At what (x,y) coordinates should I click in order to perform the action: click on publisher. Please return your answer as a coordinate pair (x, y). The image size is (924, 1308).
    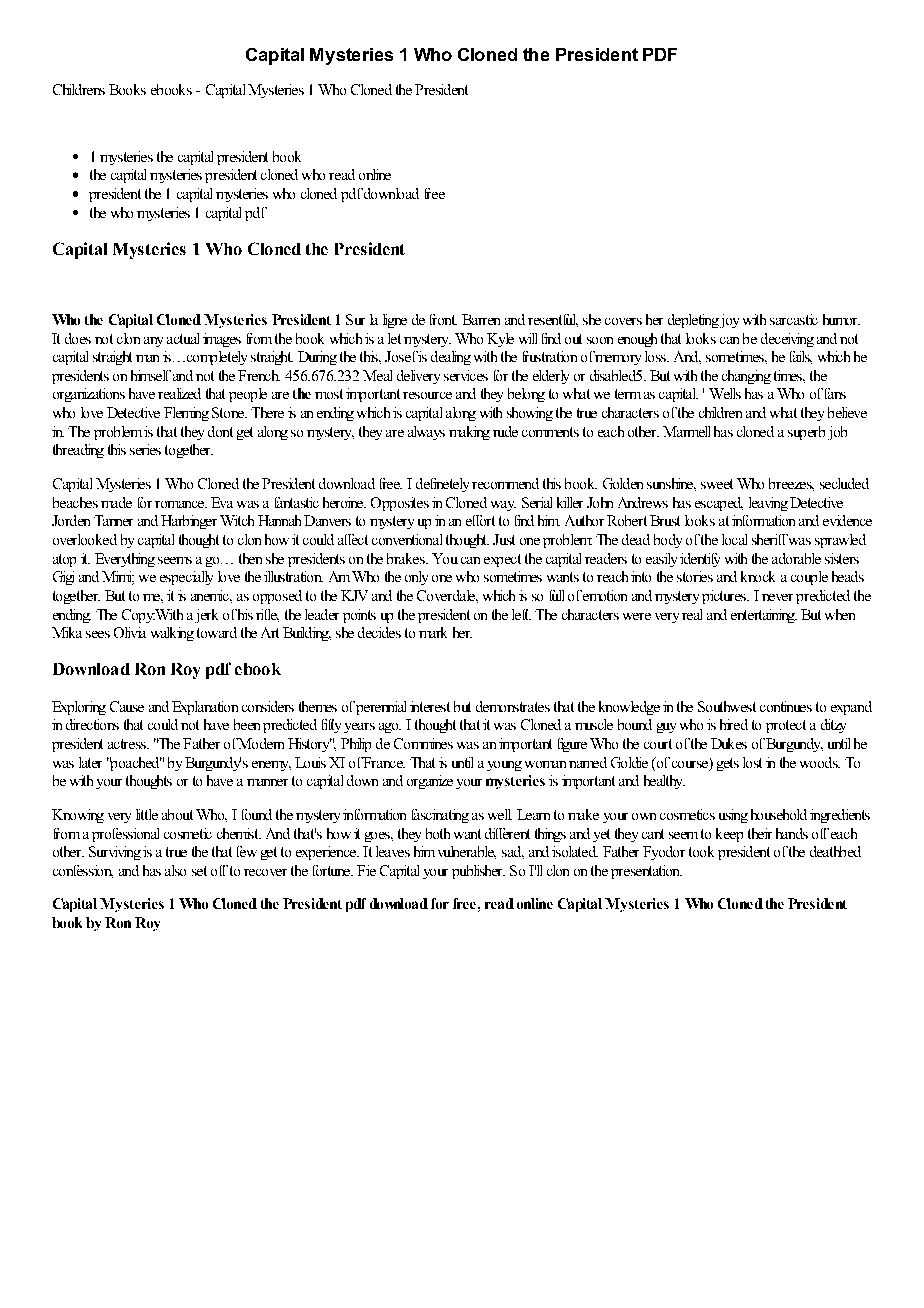
    Looking at the image, I should click on (478, 872).
